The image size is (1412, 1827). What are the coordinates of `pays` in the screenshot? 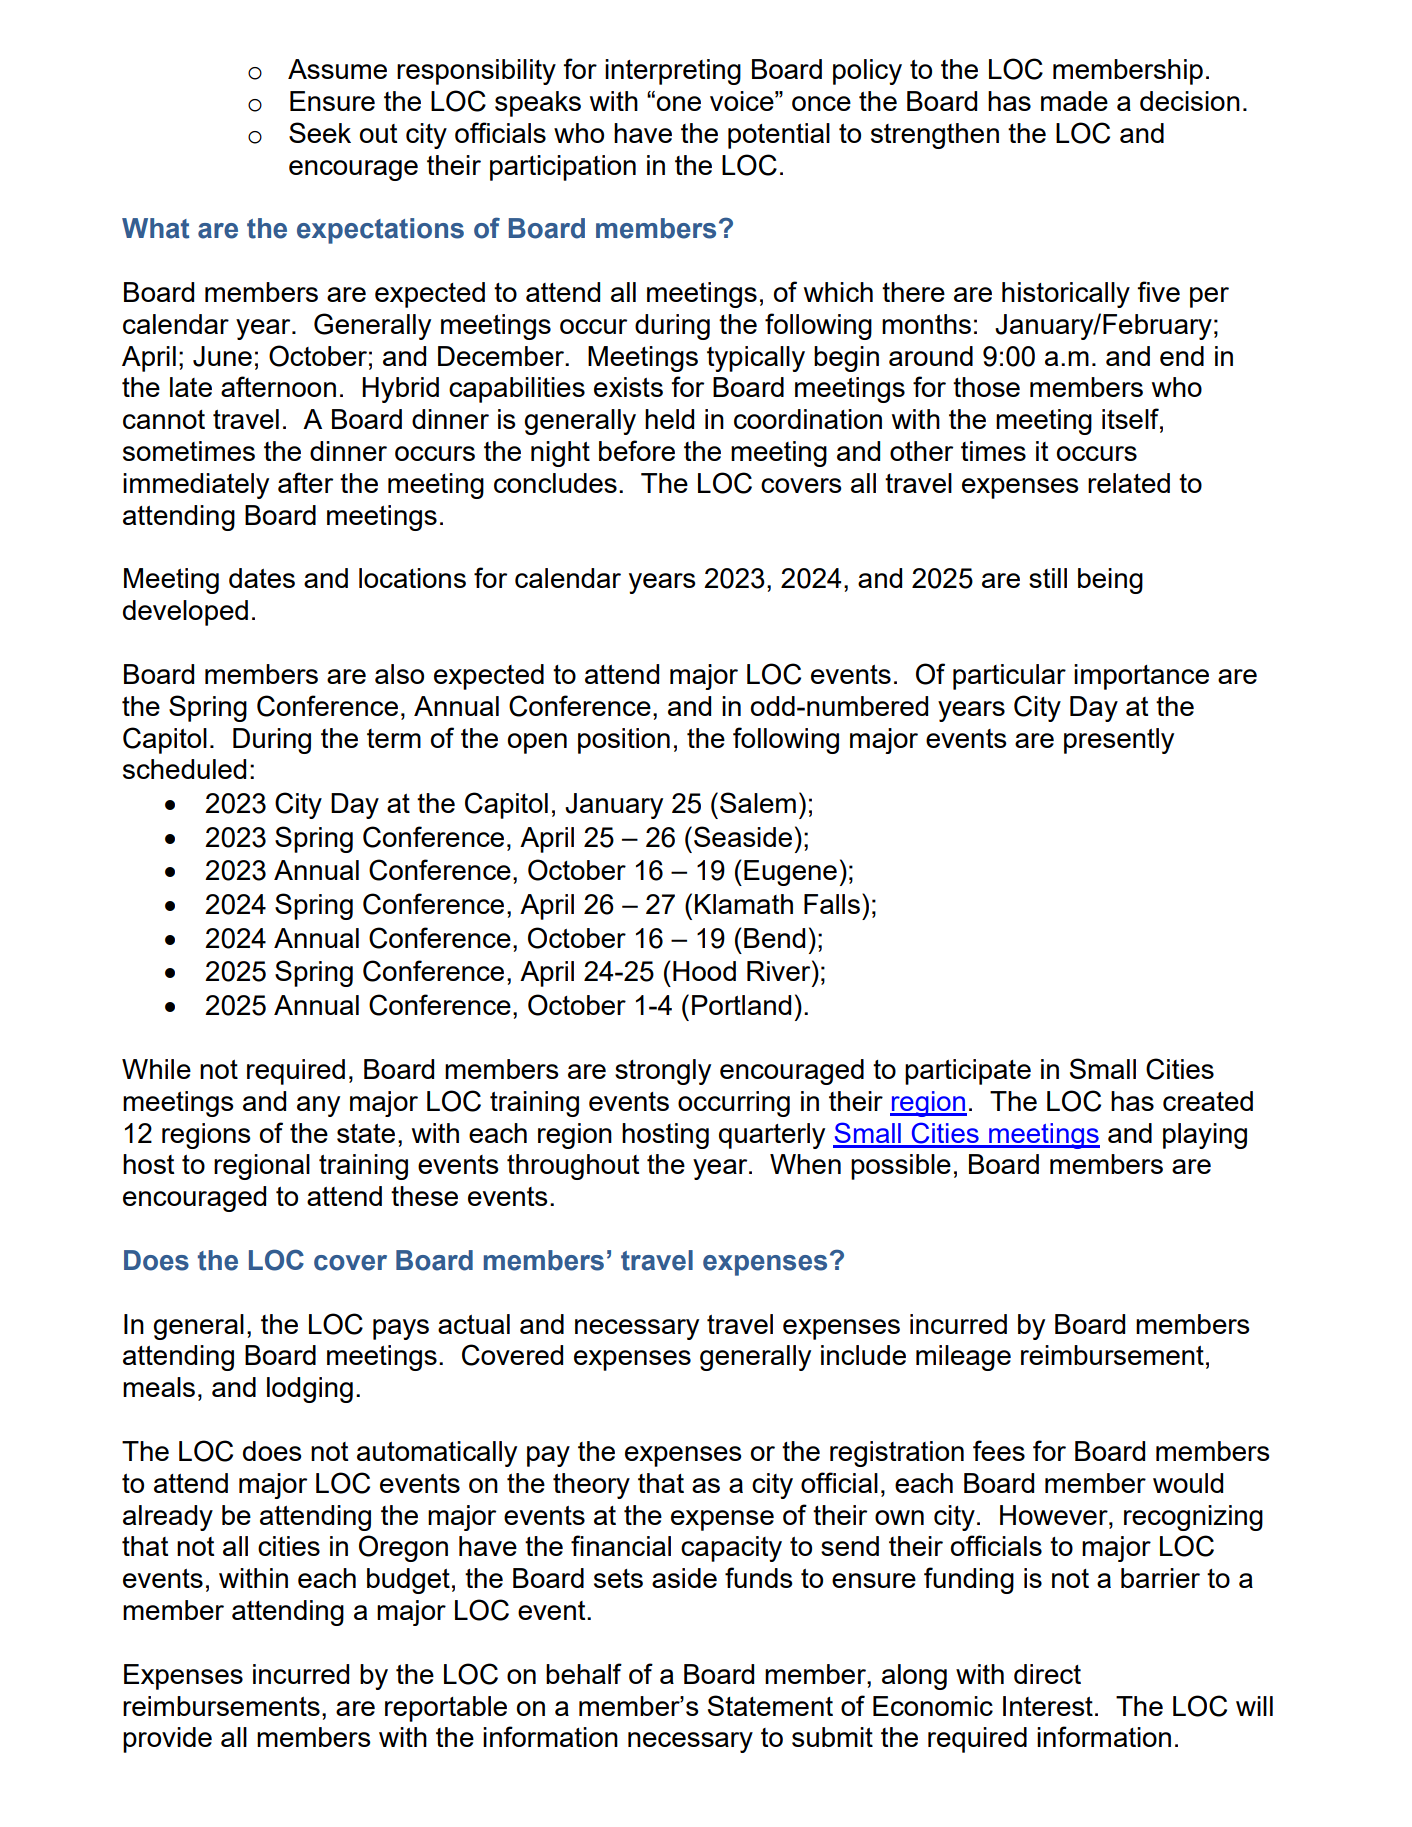 It's located at (401, 1329).
